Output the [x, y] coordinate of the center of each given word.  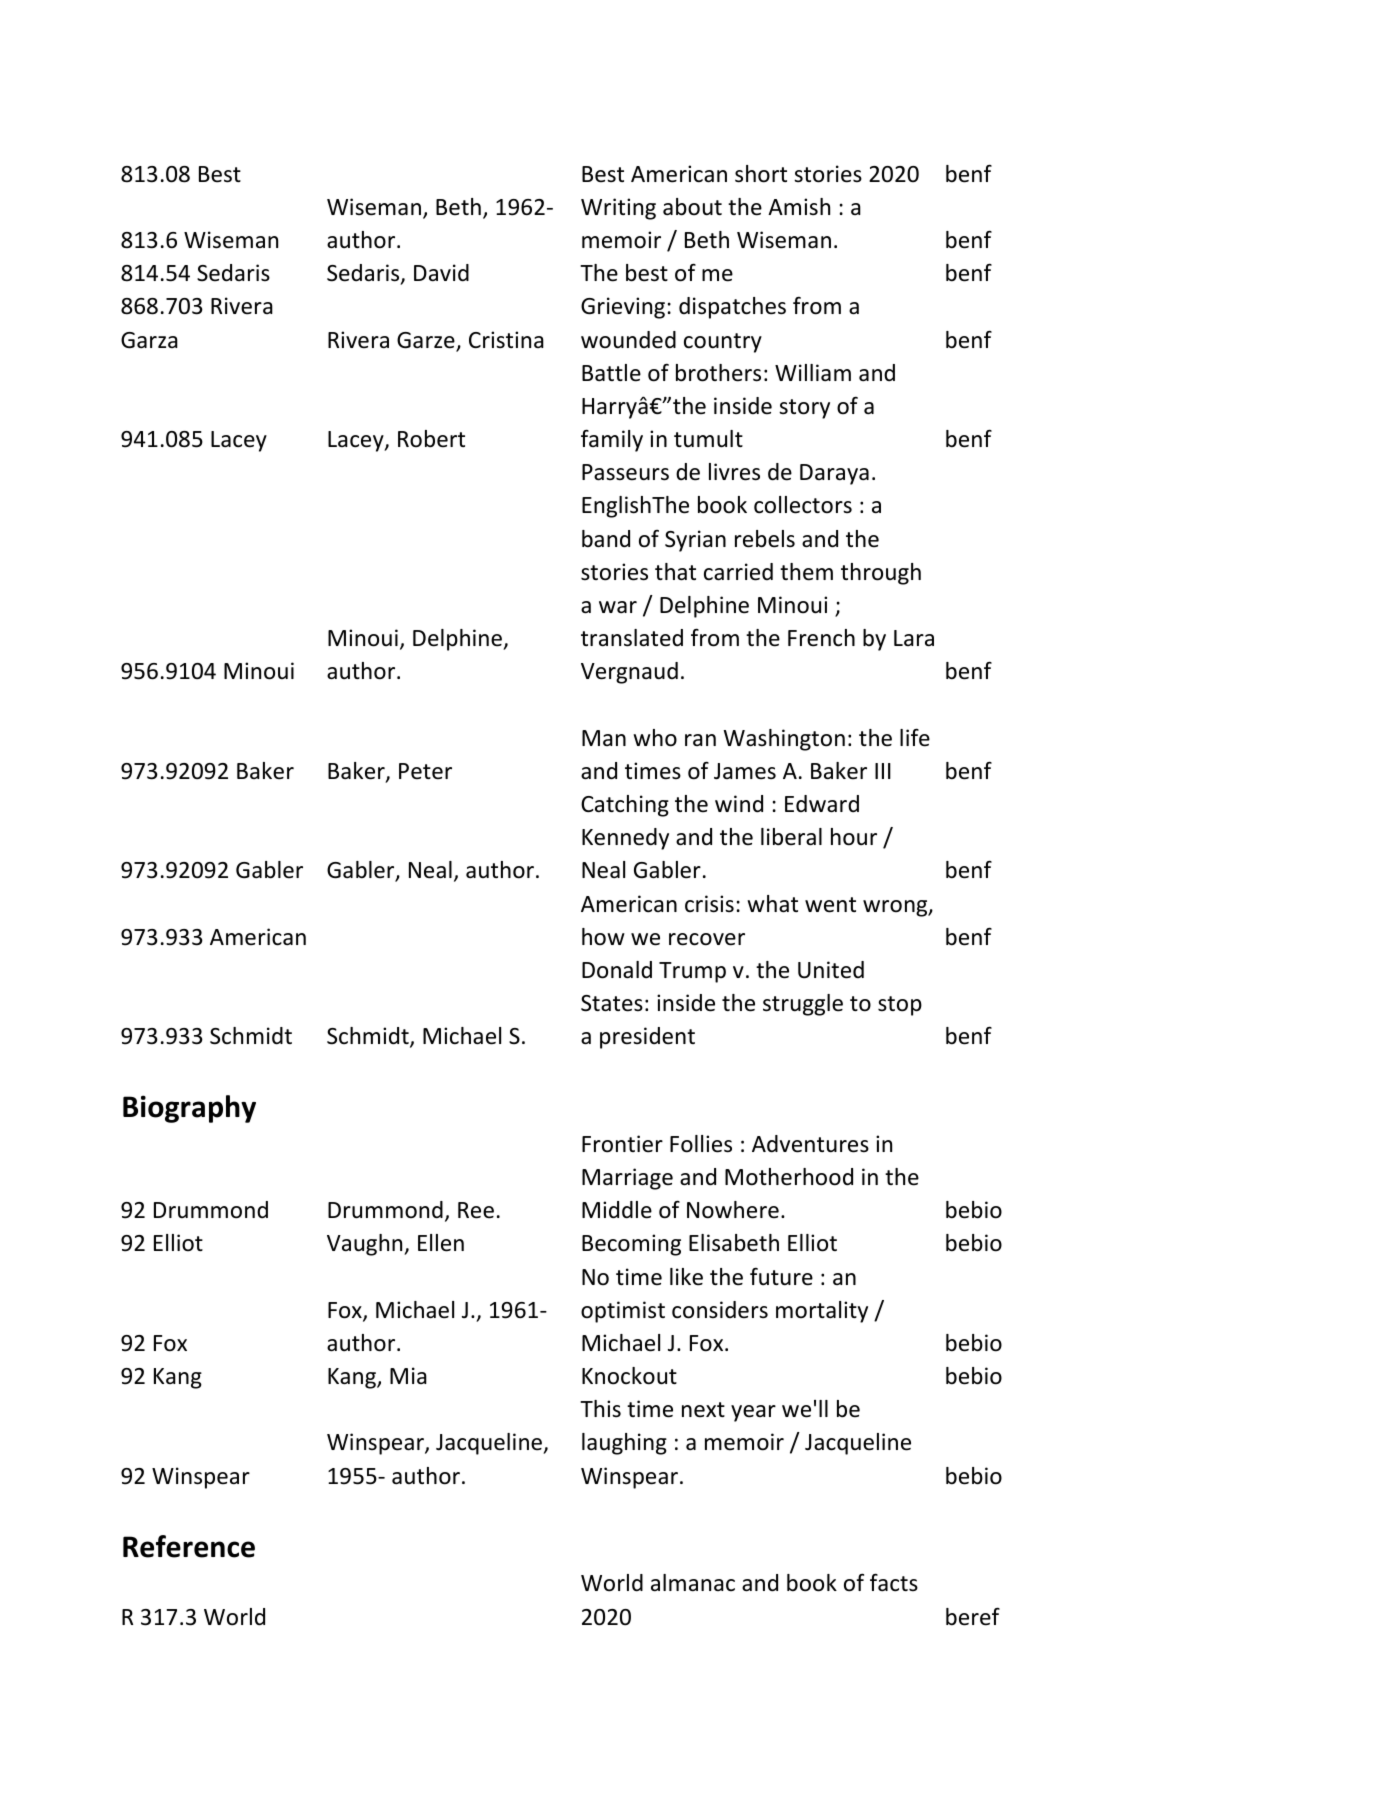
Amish [799, 207]
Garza [149, 340]
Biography [189, 1109]
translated [632, 638]
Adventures [810, 1144]
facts [894, 1582]
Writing [618, 209]
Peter [425, 771]
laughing [624, 1444]
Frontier [622, 1144]
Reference [189, 1546]
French [821, 638]
